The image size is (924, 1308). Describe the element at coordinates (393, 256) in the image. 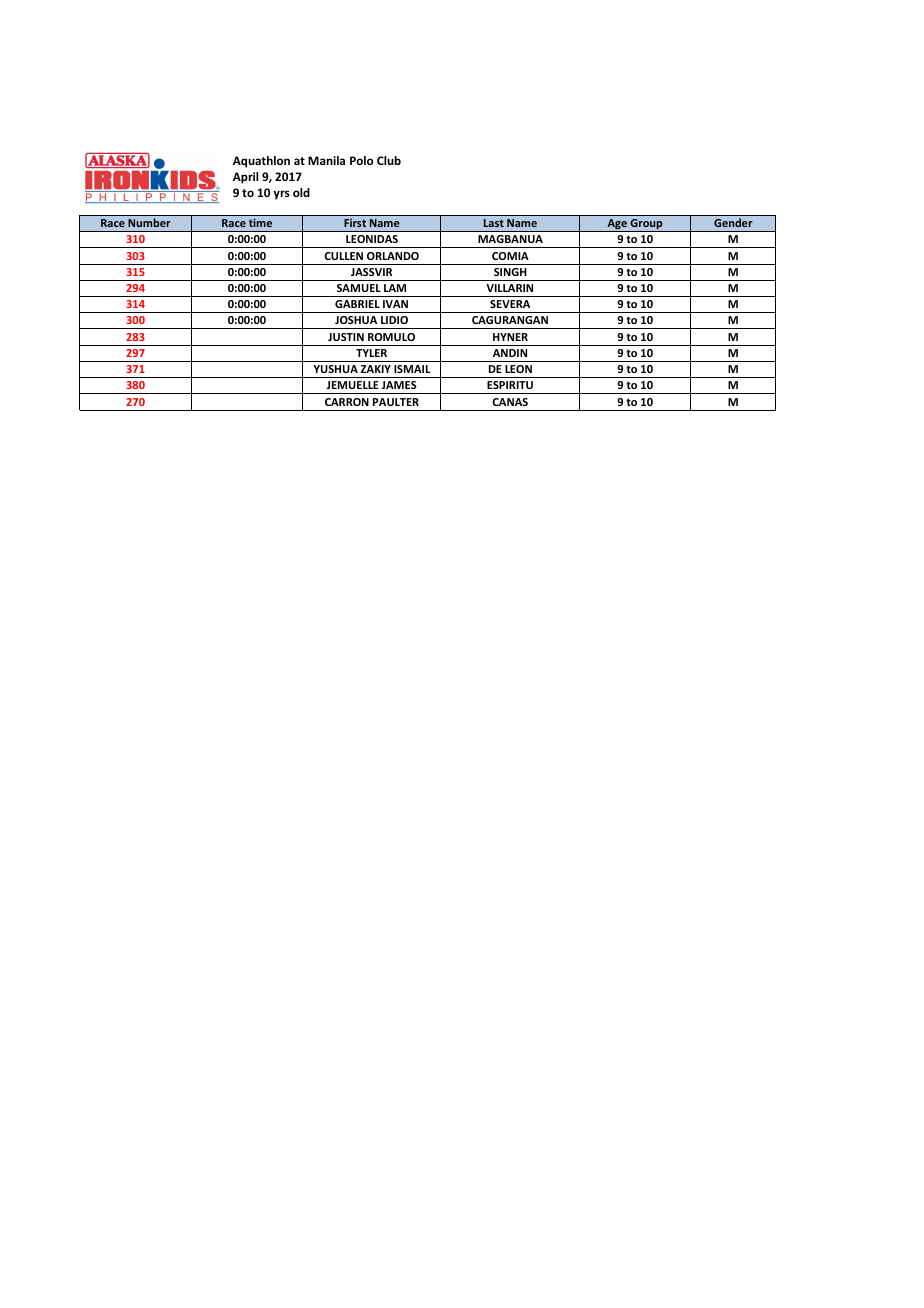

I see `ORLANDO` at that location.
